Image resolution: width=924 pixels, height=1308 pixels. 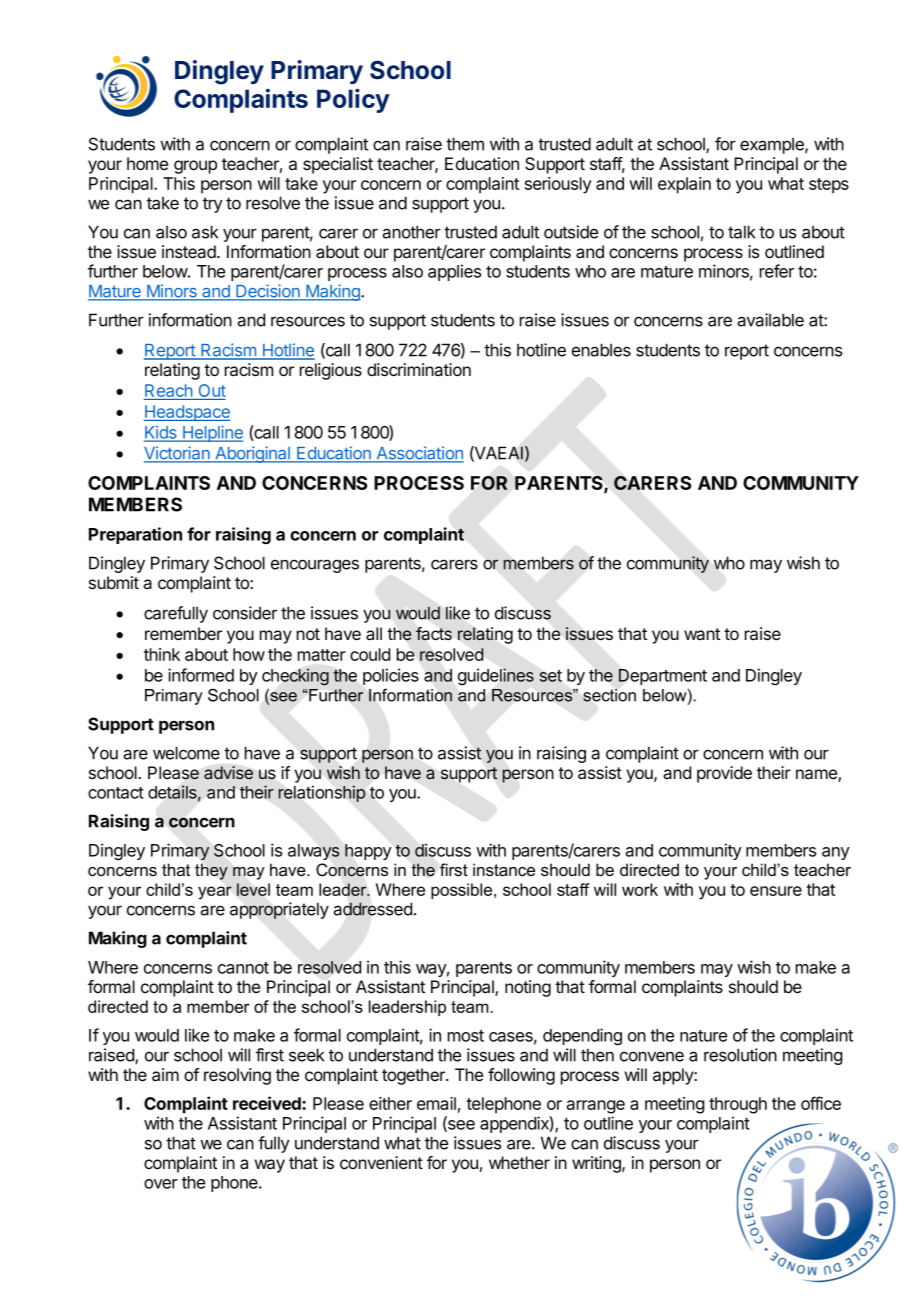 I want to click on think, so click(x=162, y=654).
